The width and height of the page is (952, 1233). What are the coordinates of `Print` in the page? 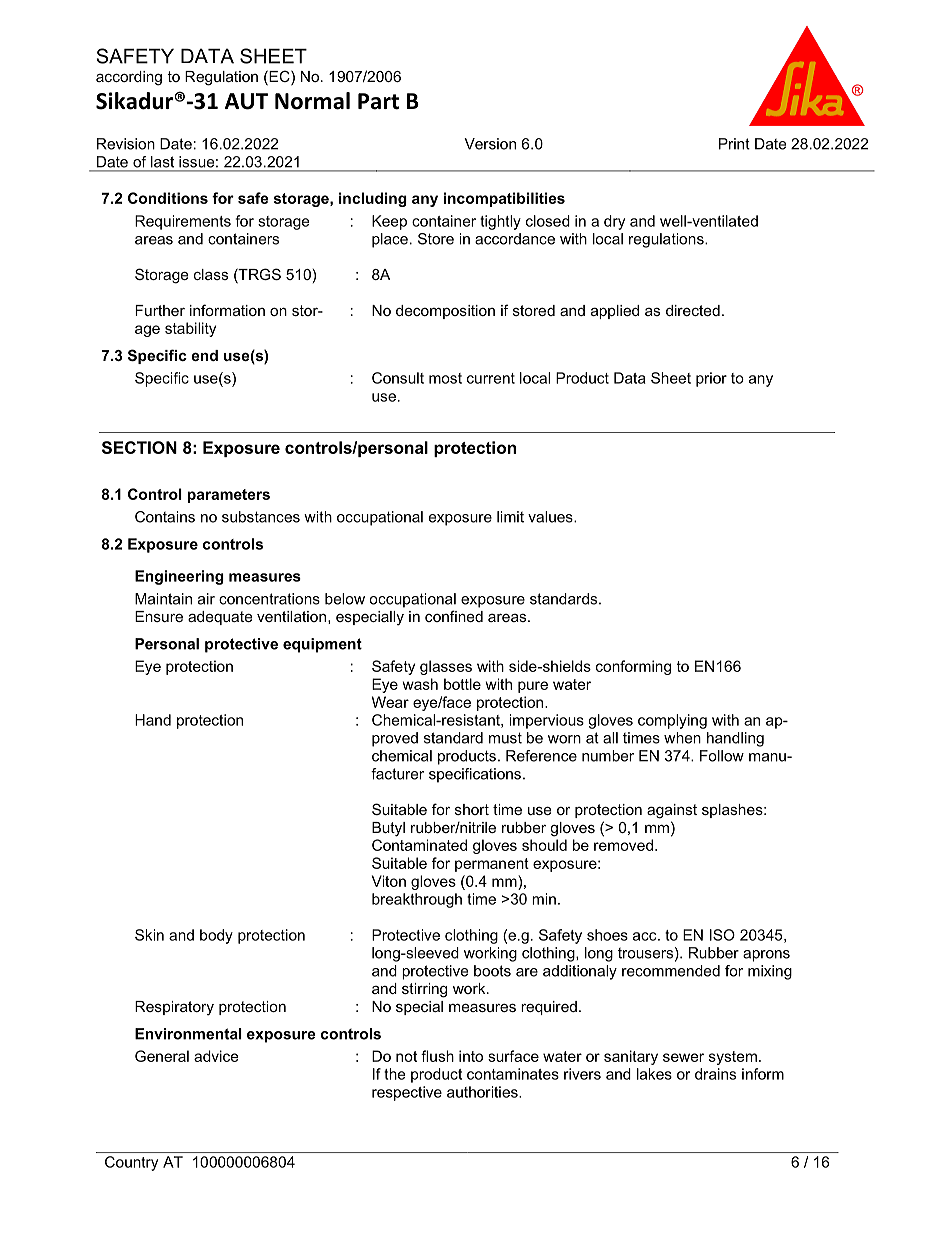 It's located at (734, 144).
